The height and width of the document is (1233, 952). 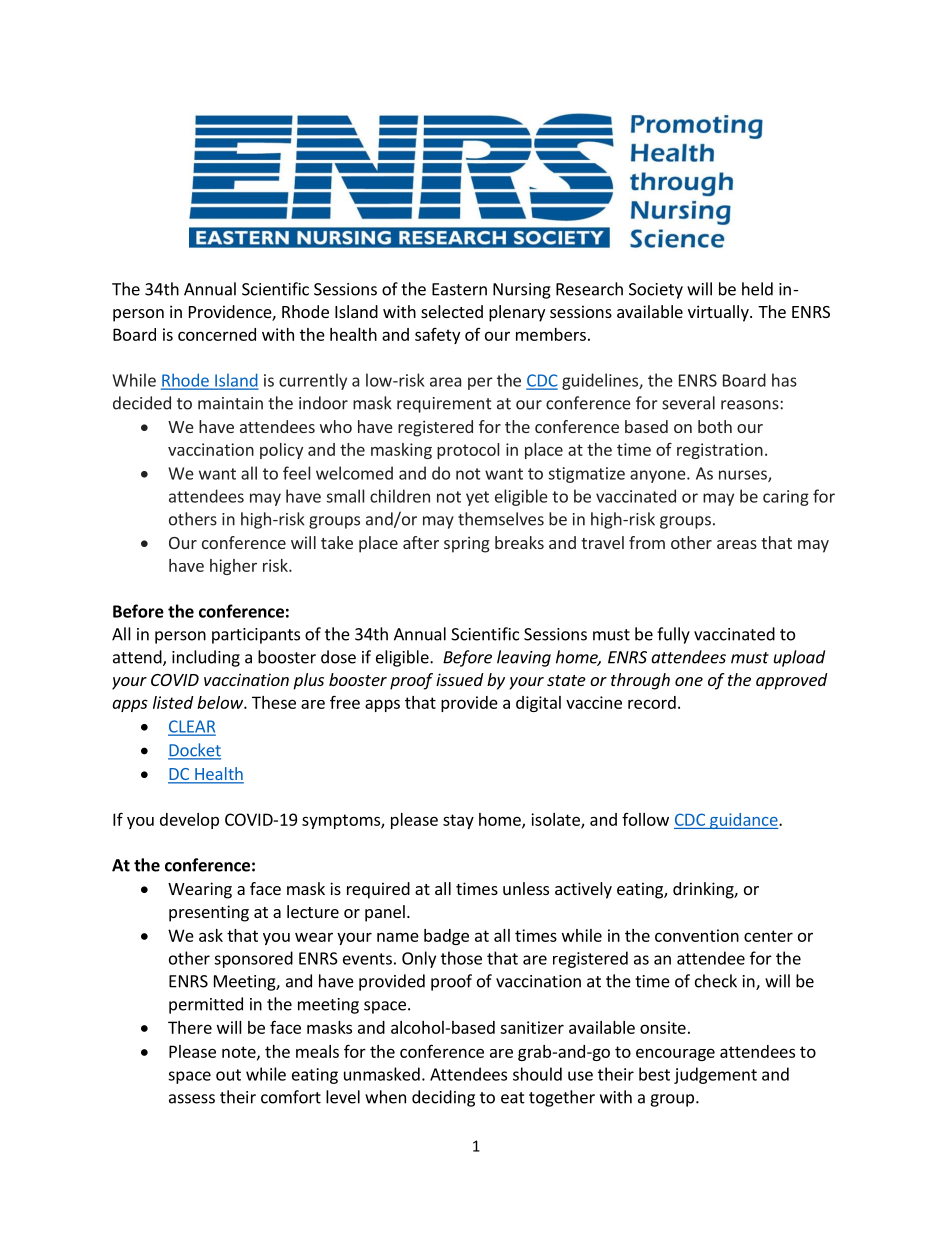 What do you see at coordinates (715, 1075) in the document?
I see `judgement` at bounding box center [715, 1075].
